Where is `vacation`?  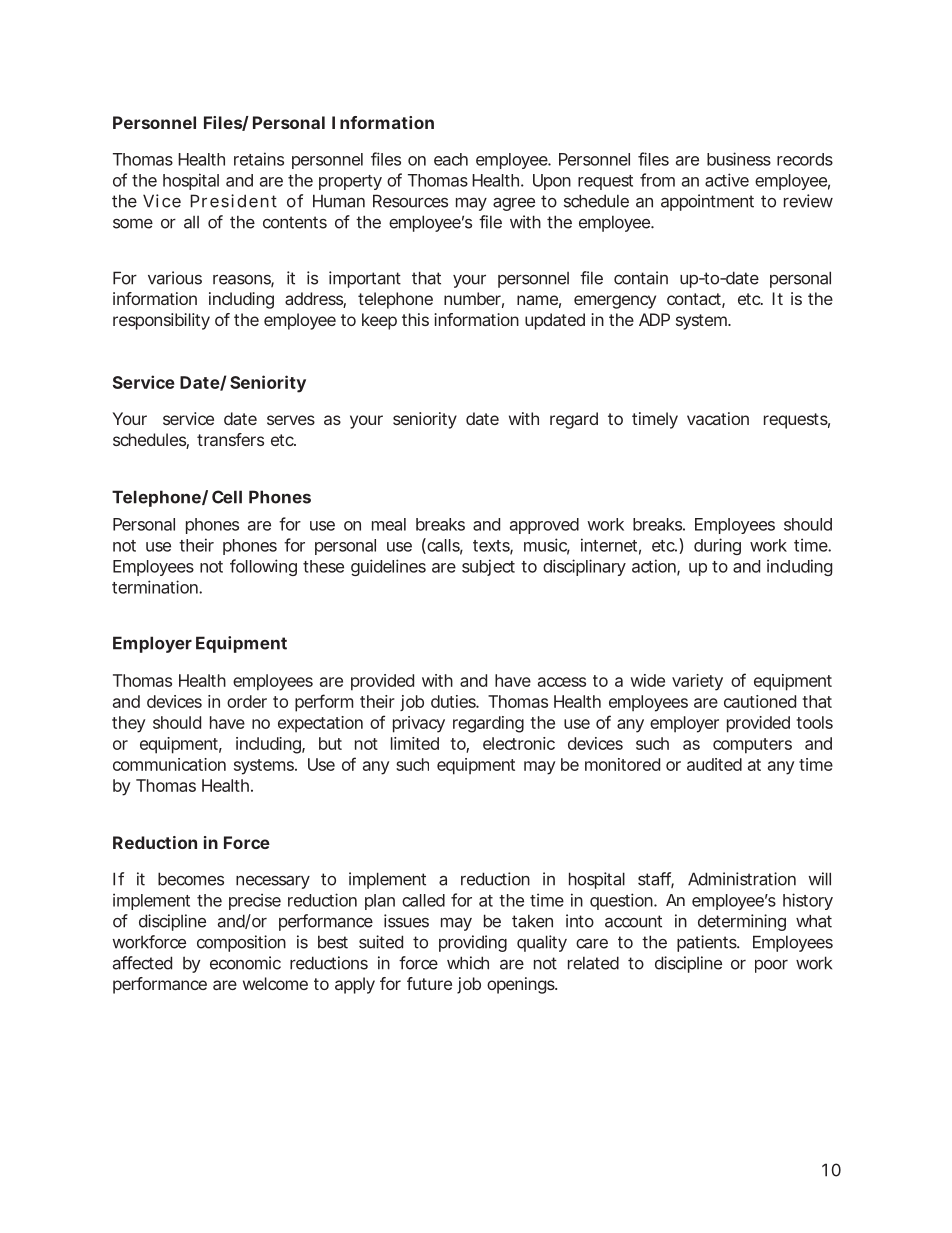 vacation is located at coordinates (718, 418).
